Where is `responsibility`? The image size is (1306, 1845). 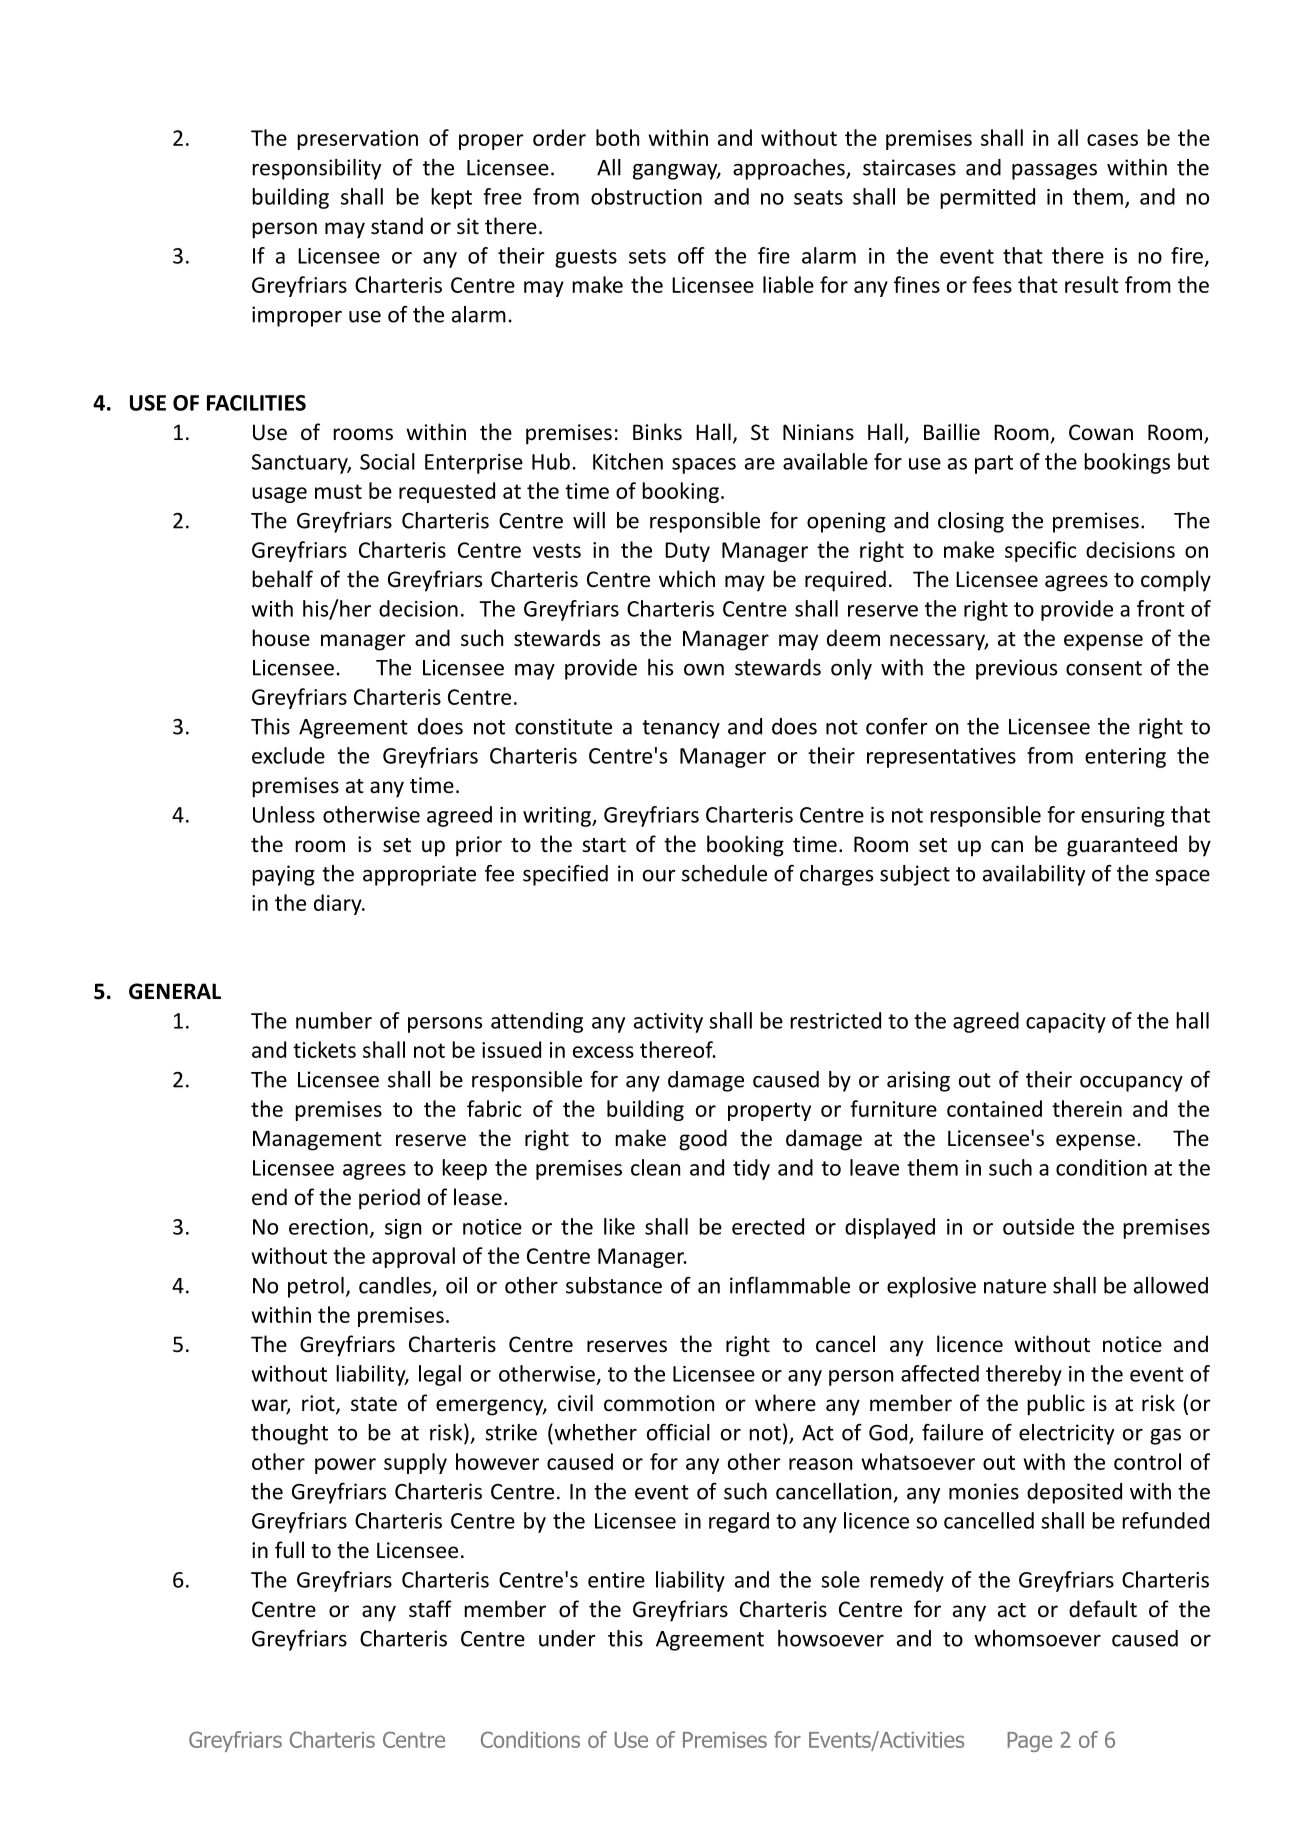
responsibility is located at coordinates (316, 169).
